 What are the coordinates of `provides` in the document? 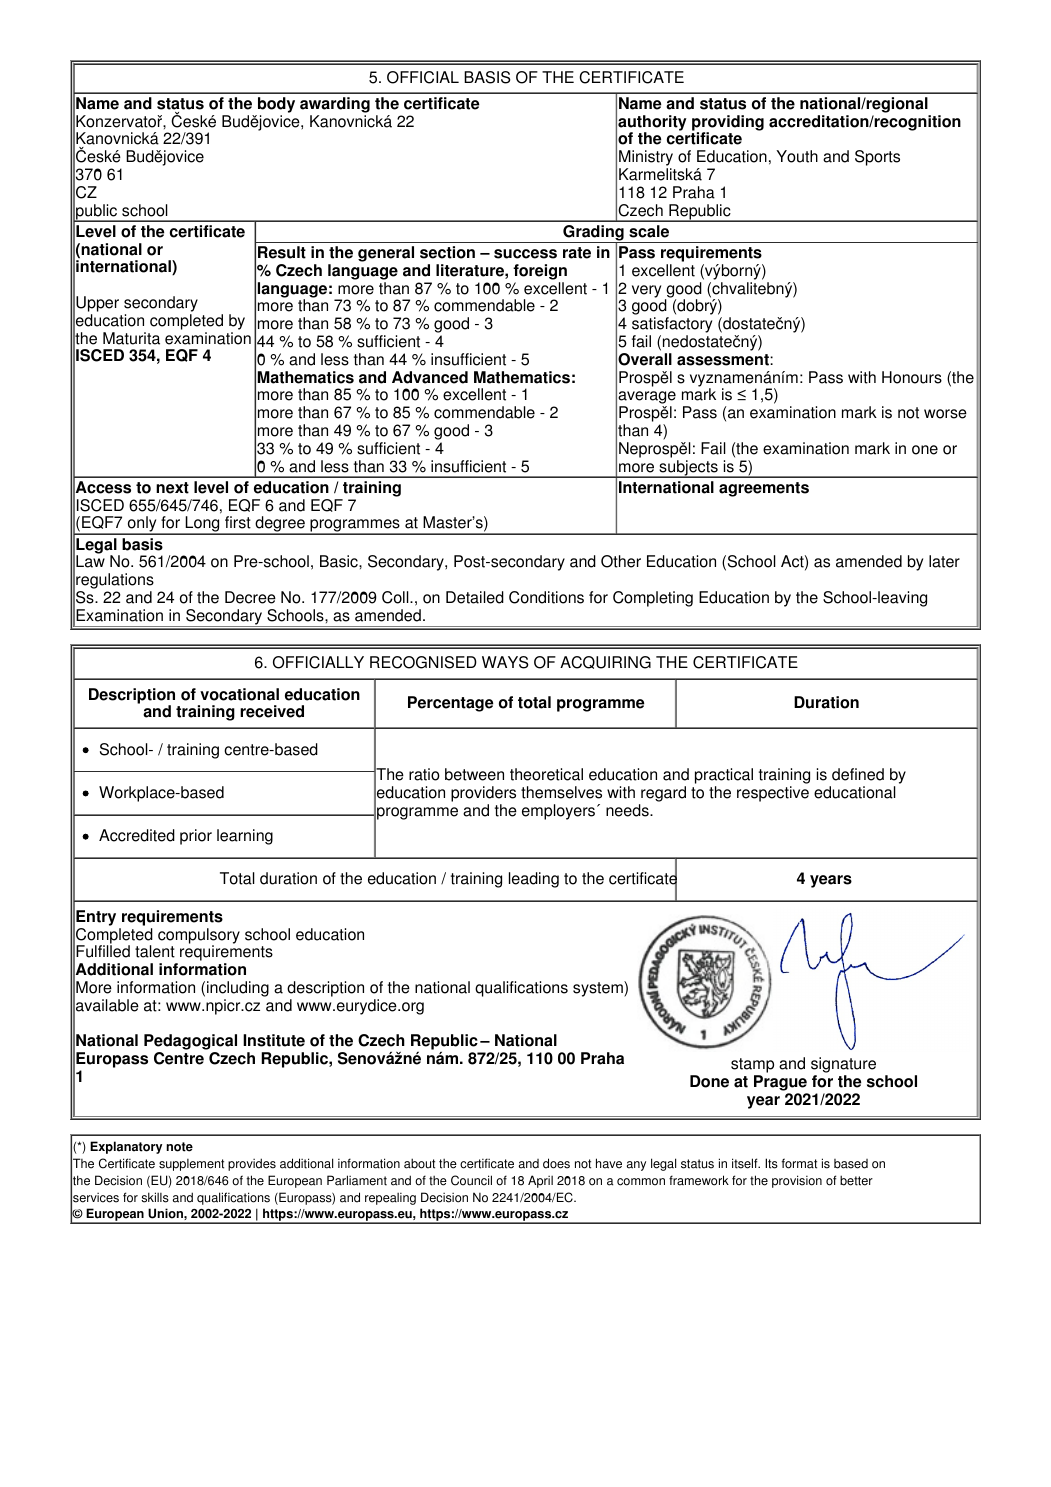 It's located at (252, 1164).
